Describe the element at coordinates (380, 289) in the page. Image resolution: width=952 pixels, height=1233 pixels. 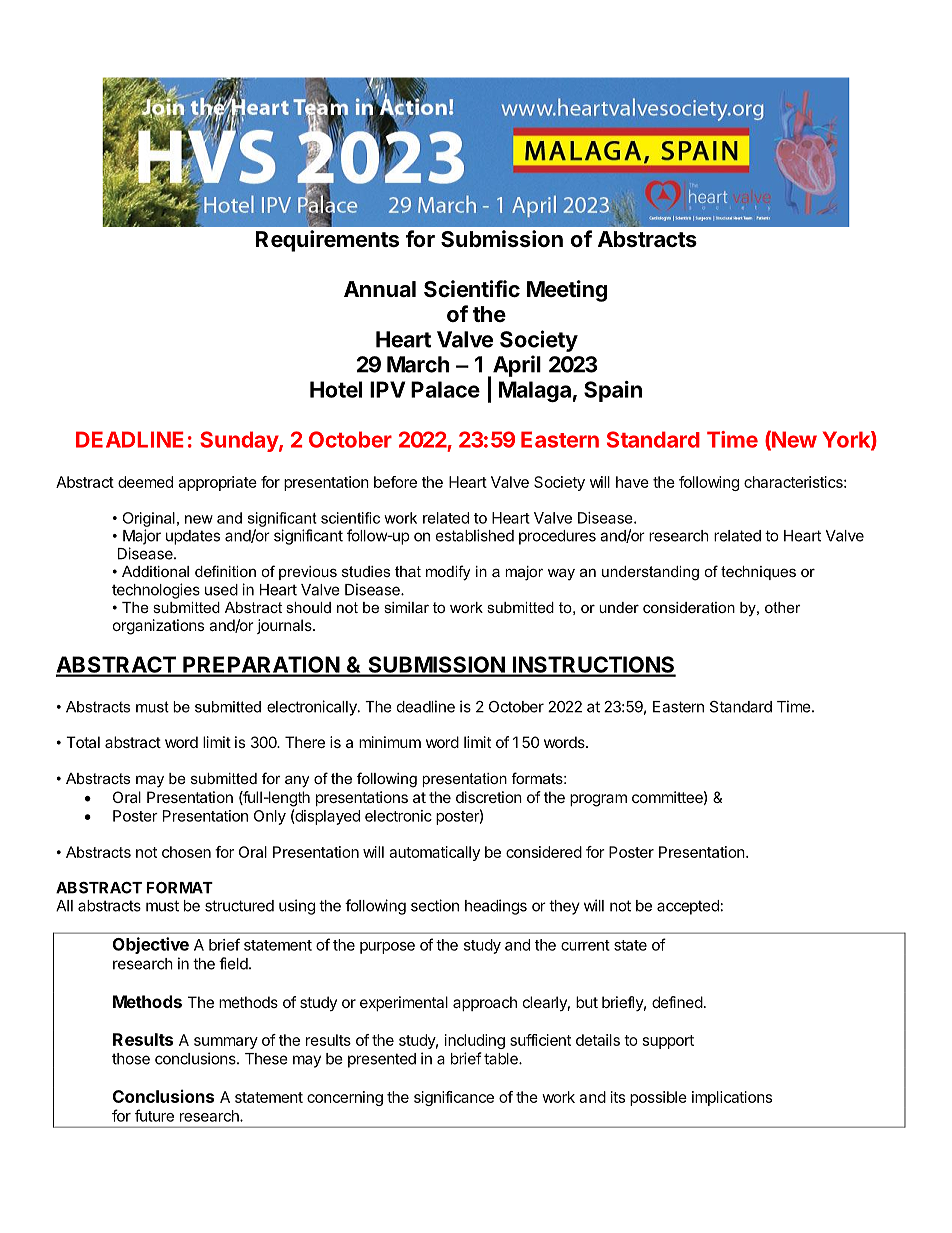
I see `Annual` at that location.
